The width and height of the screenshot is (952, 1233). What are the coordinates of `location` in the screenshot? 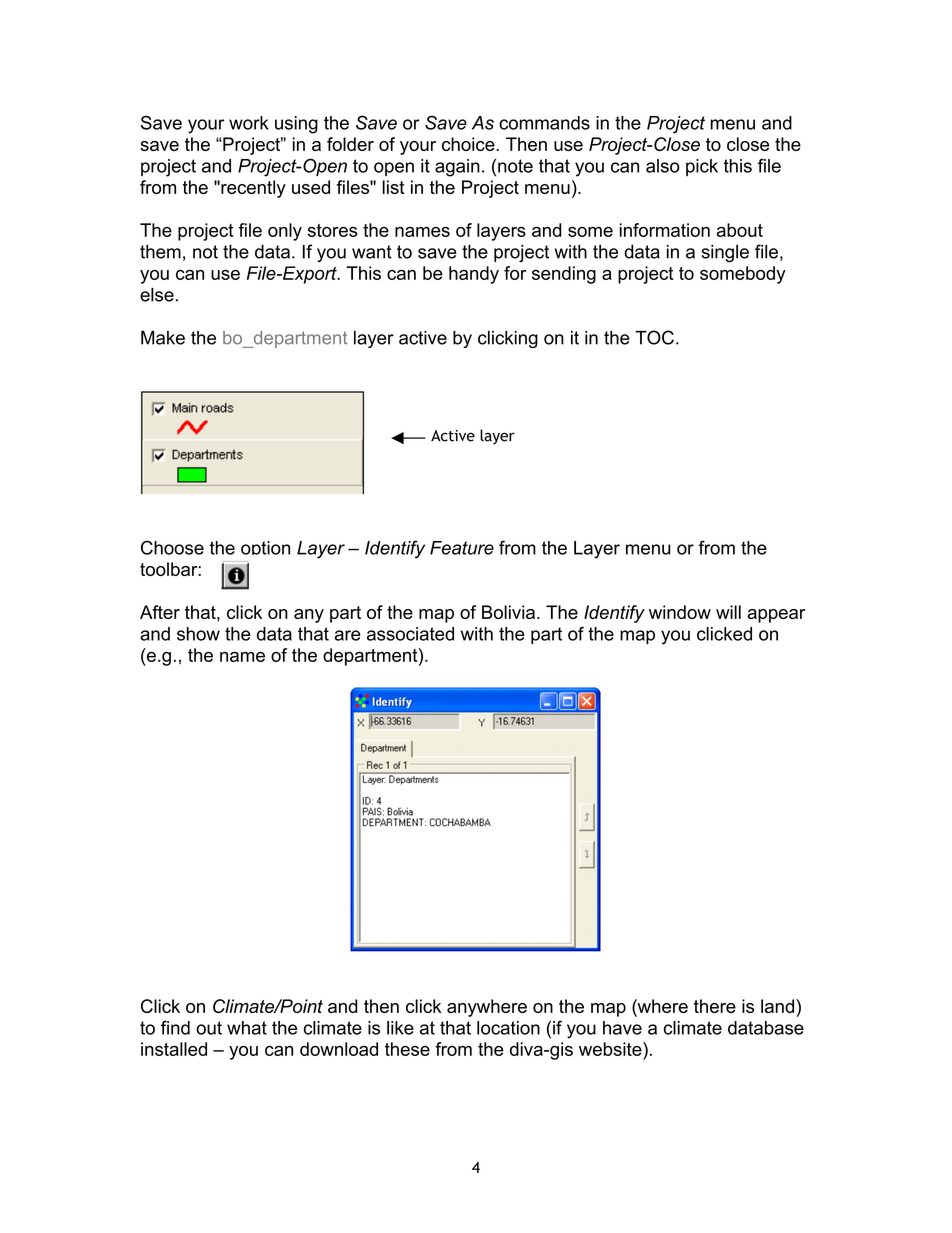 It's located at (508, 1028).
